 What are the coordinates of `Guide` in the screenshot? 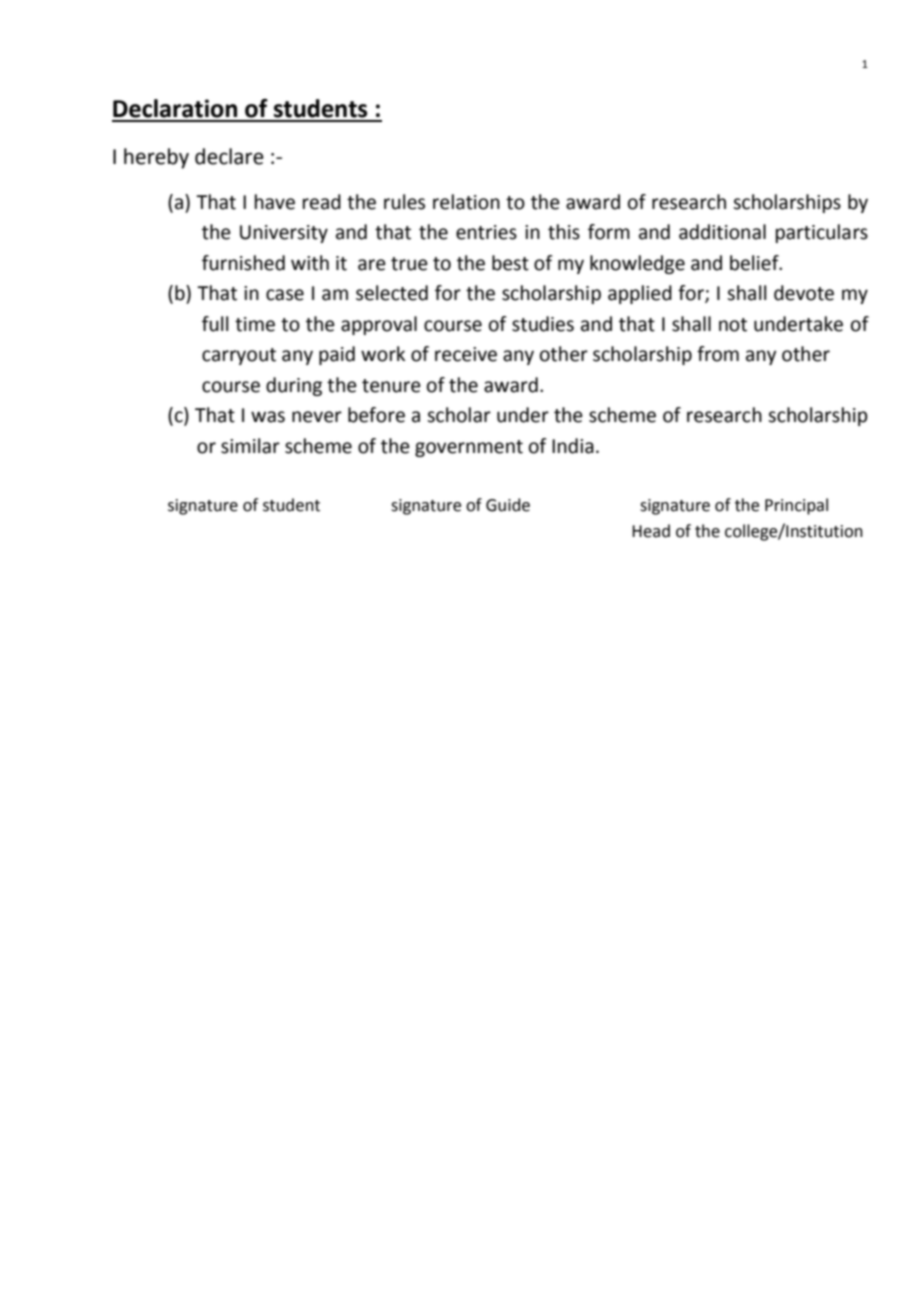 It's located at (508, 505).
